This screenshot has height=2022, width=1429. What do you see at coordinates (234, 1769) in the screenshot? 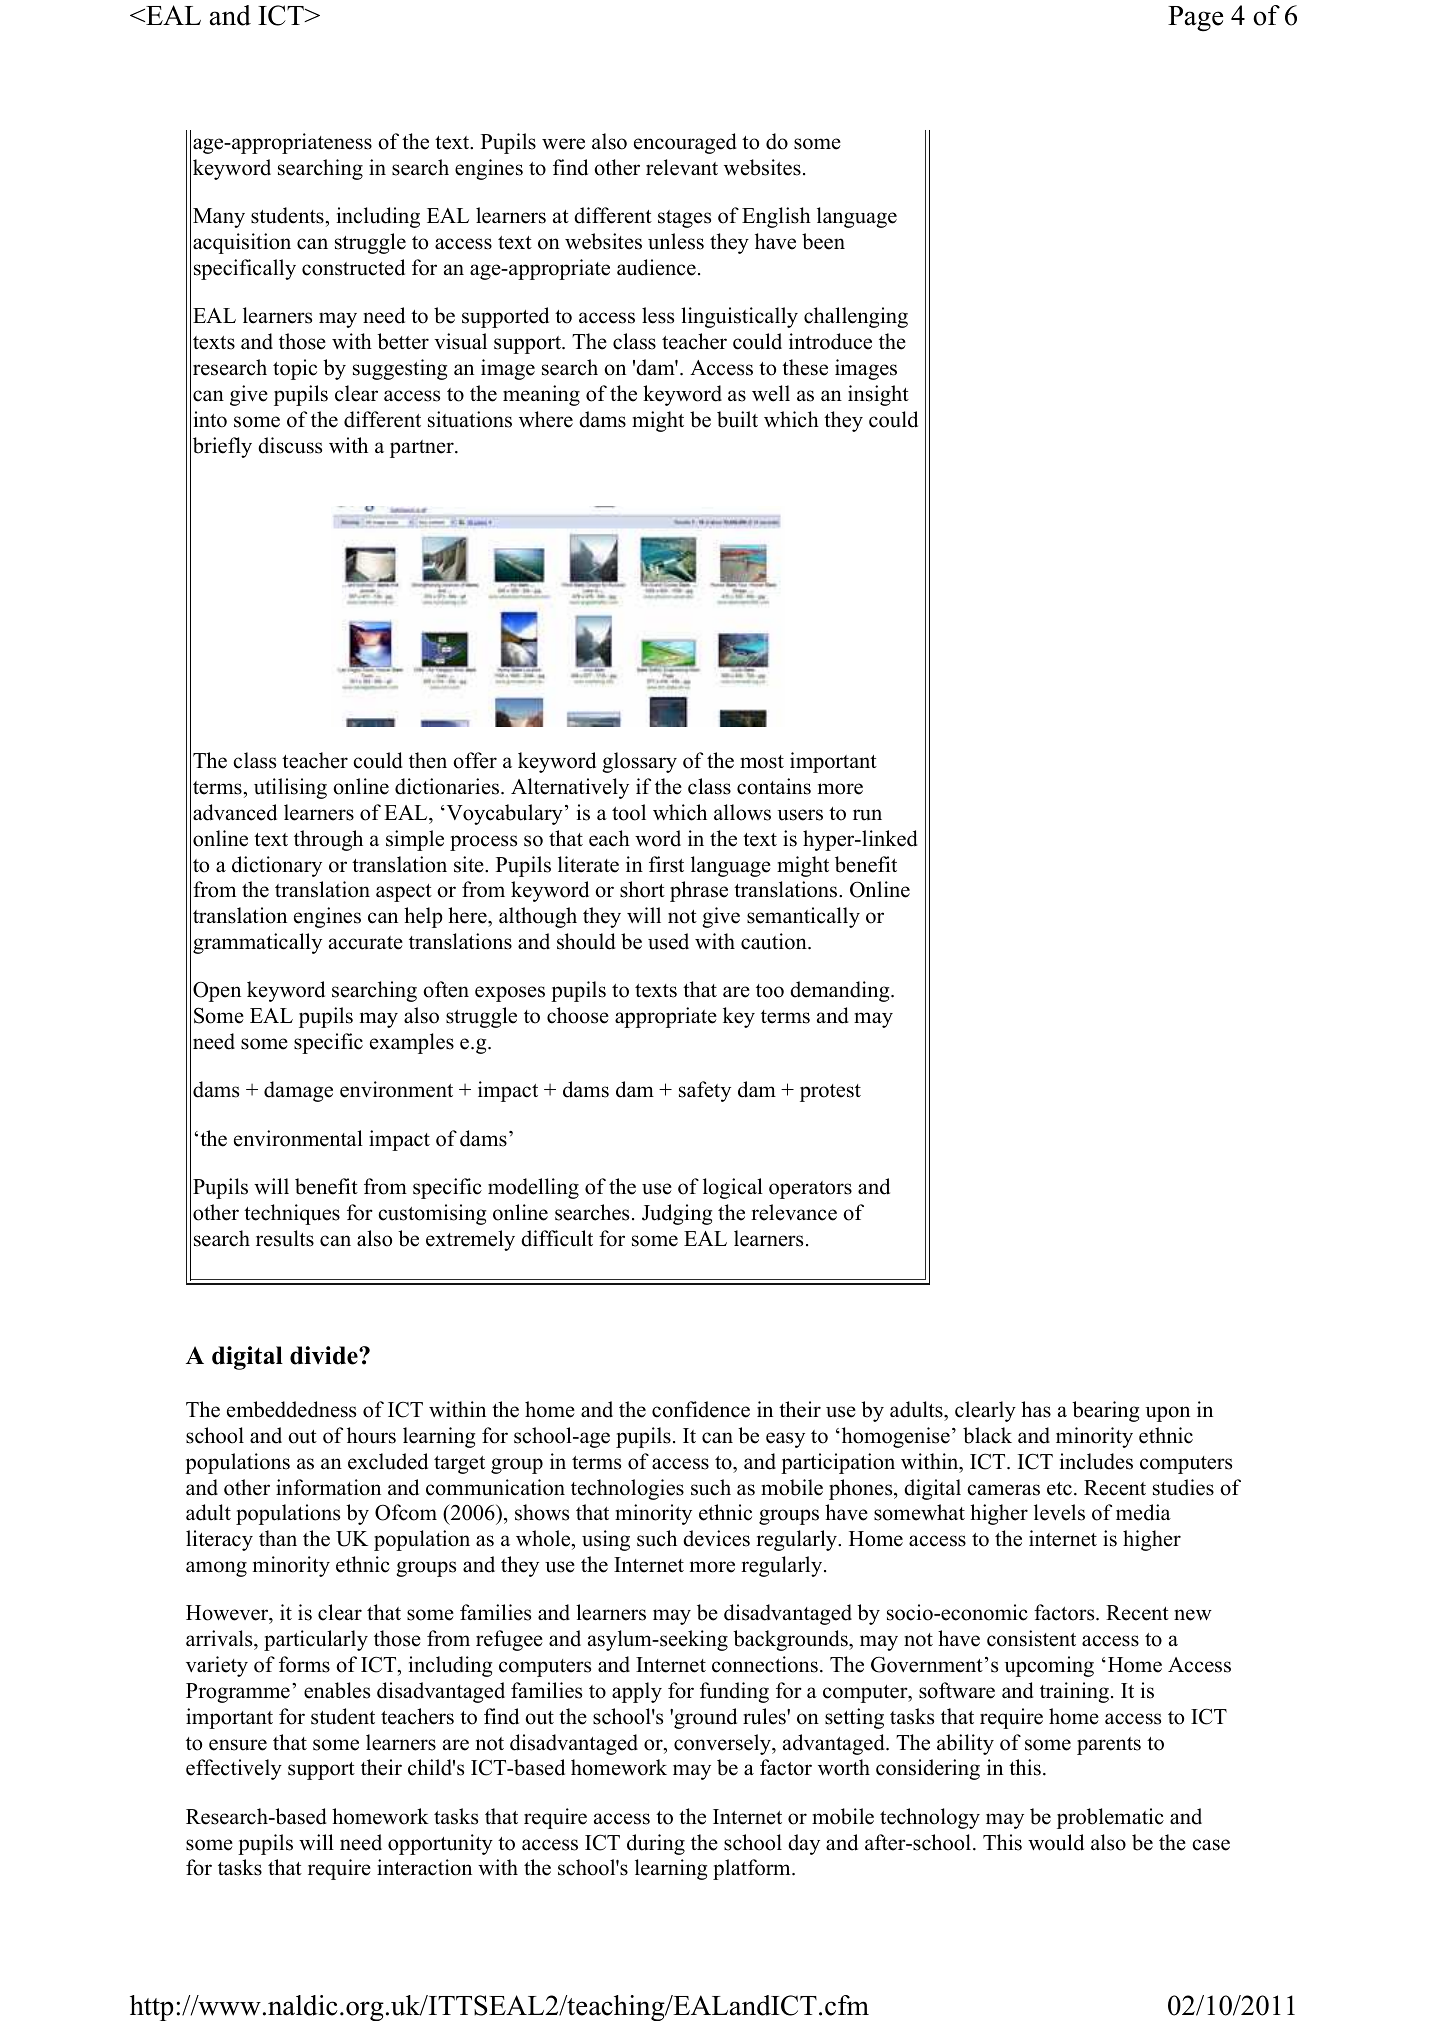
I see `effectively` at bounding box center [234, 1769].
